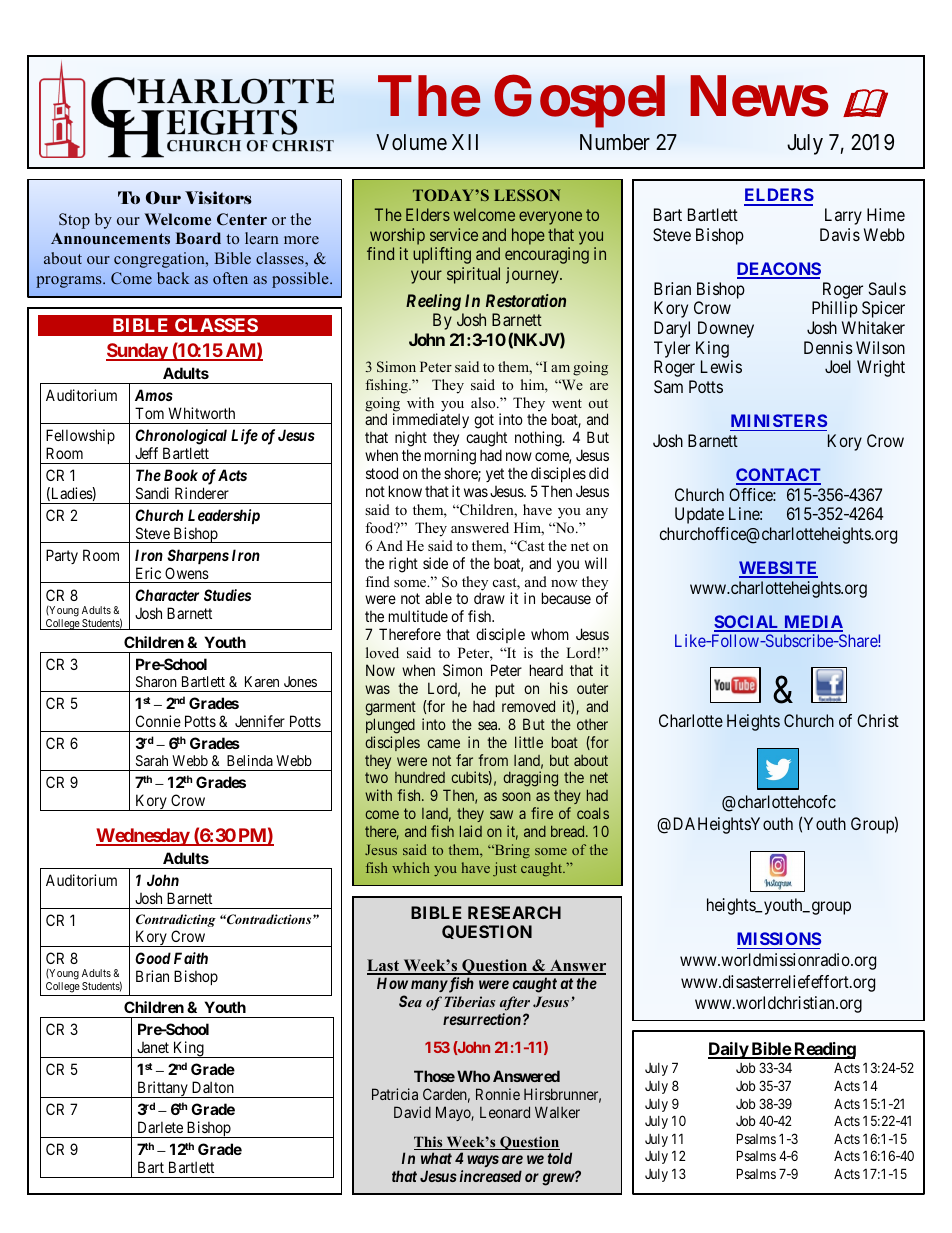 The height and width of the document is (1233, 952). What do you see at coordinates (218, 197) in the document?
I see `Visitors` at bounding box center [218, 197].
